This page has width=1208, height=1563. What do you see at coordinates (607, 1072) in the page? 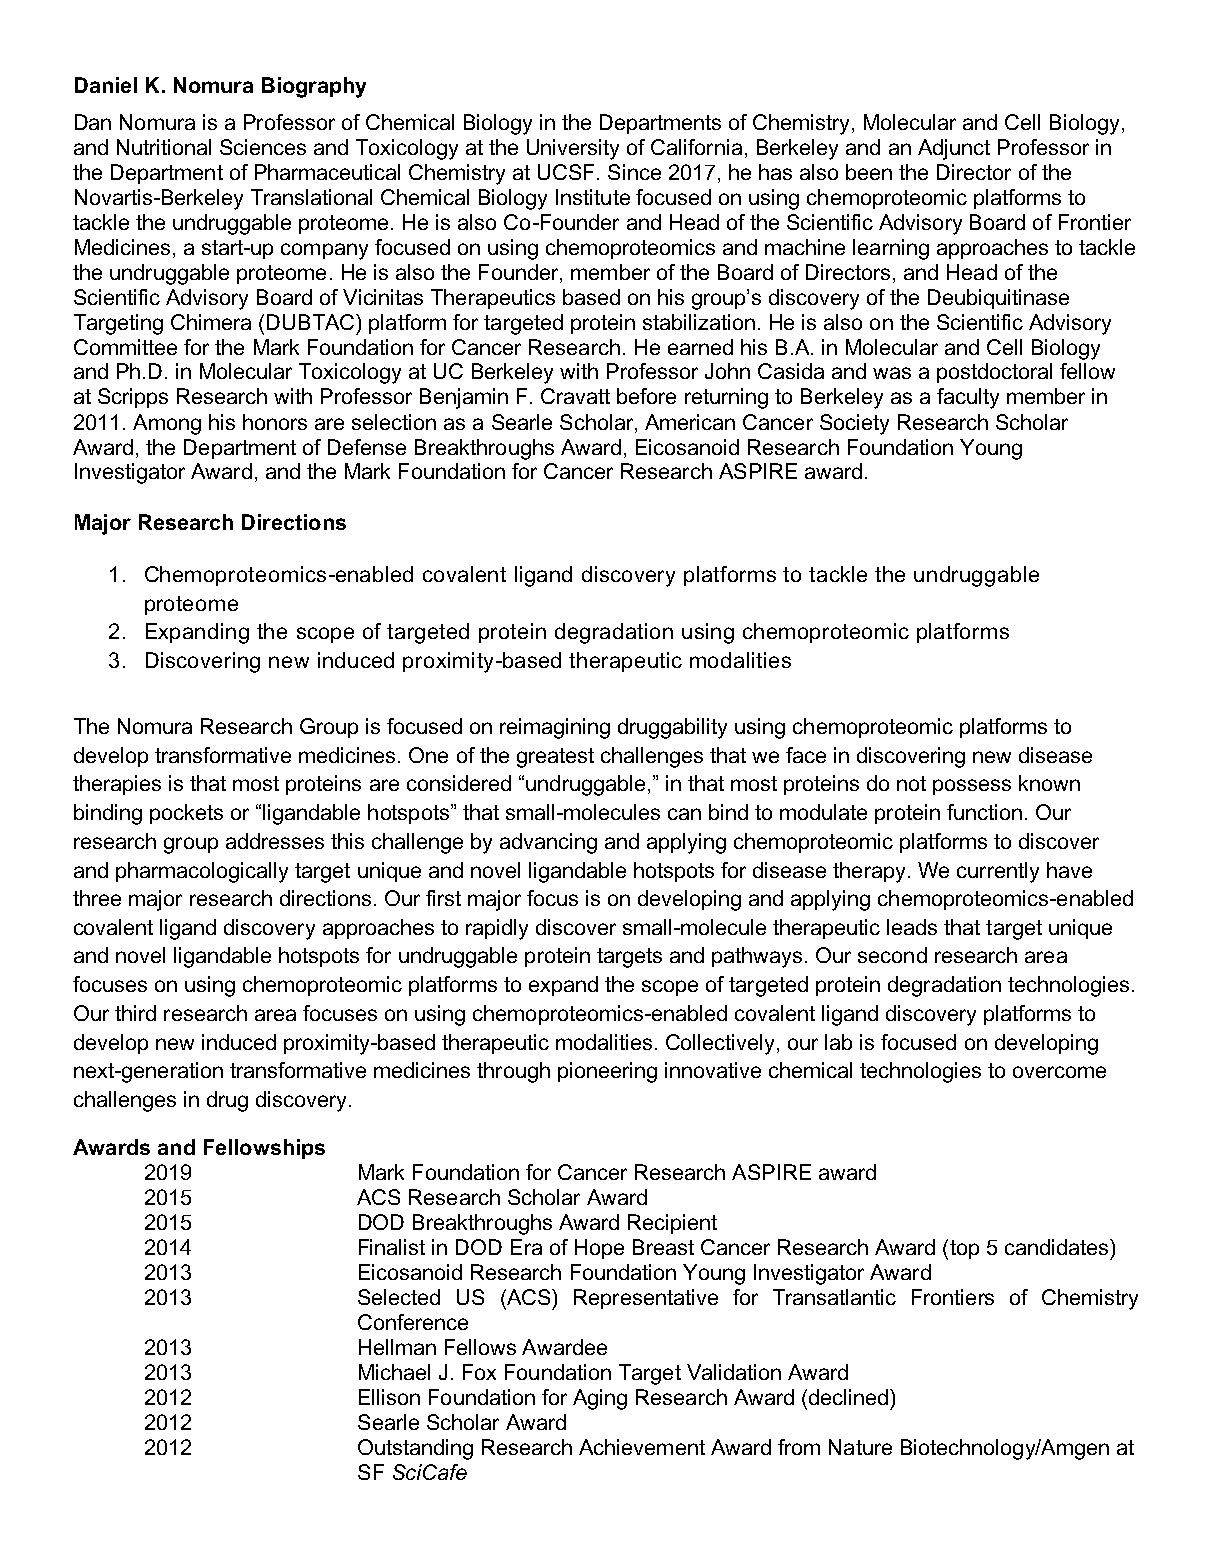
I see `pioneering` at bounding box center [607, 1072].
